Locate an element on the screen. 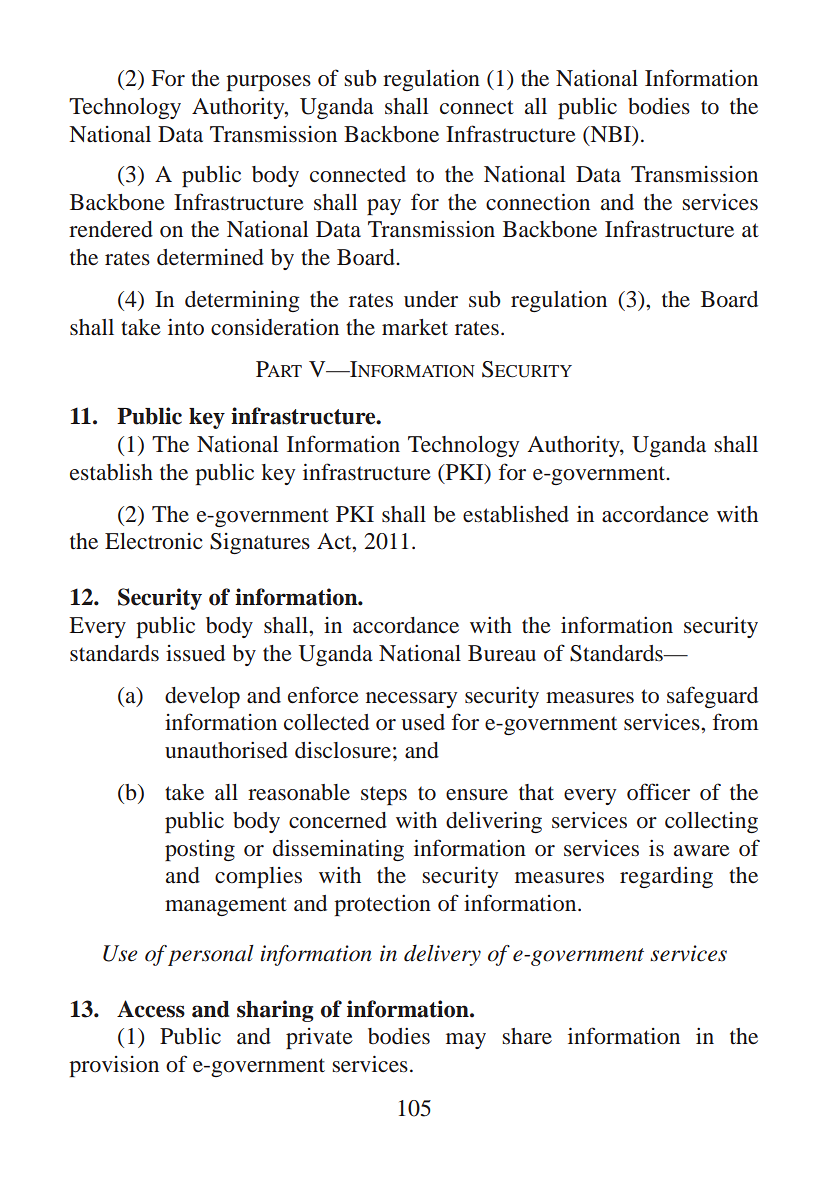 This screenshot has width=834, height=1183. officer is located at coordinates (658, 792).
